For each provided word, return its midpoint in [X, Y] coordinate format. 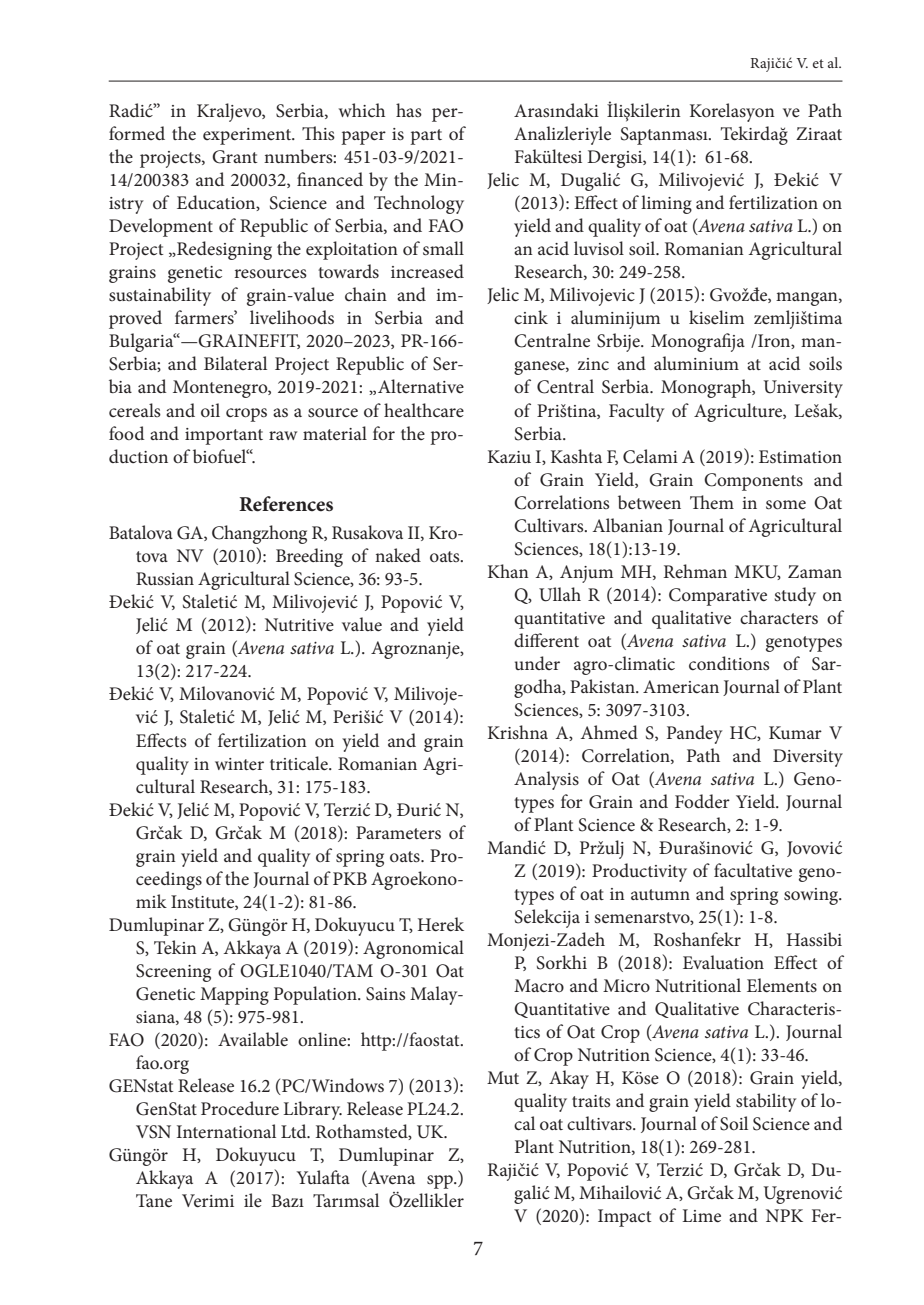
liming [666, 204]
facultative [753, 870]
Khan [508, 571]
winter [239, 764]
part [426, 137]
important [224, 436]
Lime [702, 1216]
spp [441, 1182]
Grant [235, 157]
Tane [154, 1201]
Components [753, 482]
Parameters [398, 833]
